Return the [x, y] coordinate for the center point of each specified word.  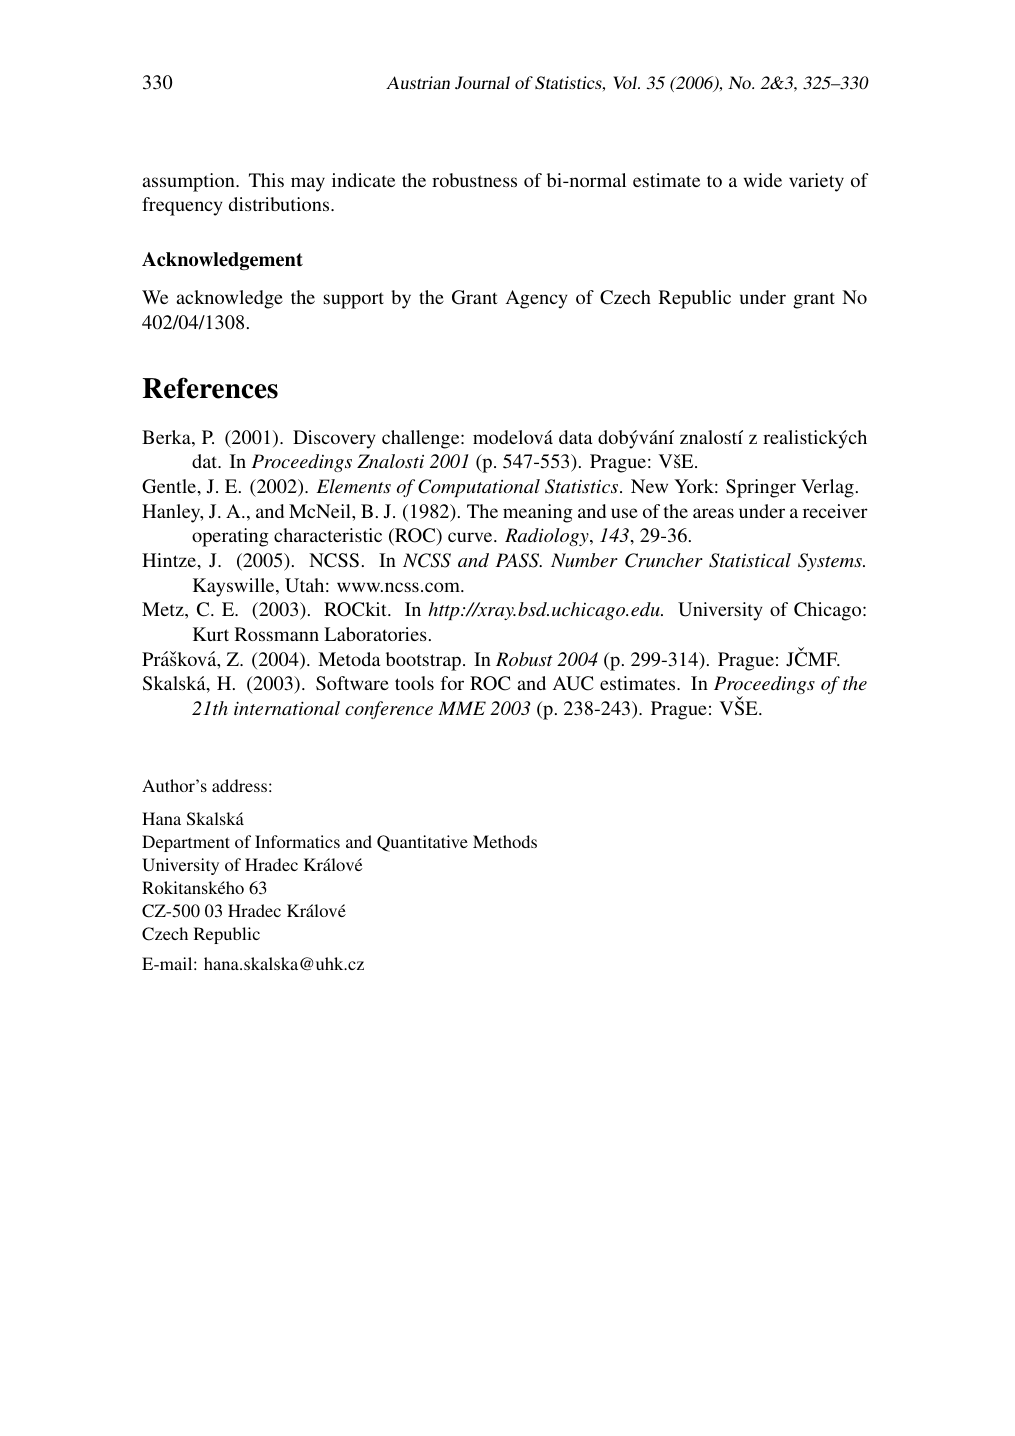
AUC [573, 683]
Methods [505, 841]
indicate [363, 180]
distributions [280, 204]
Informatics [297, 841]
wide [763, 180]
